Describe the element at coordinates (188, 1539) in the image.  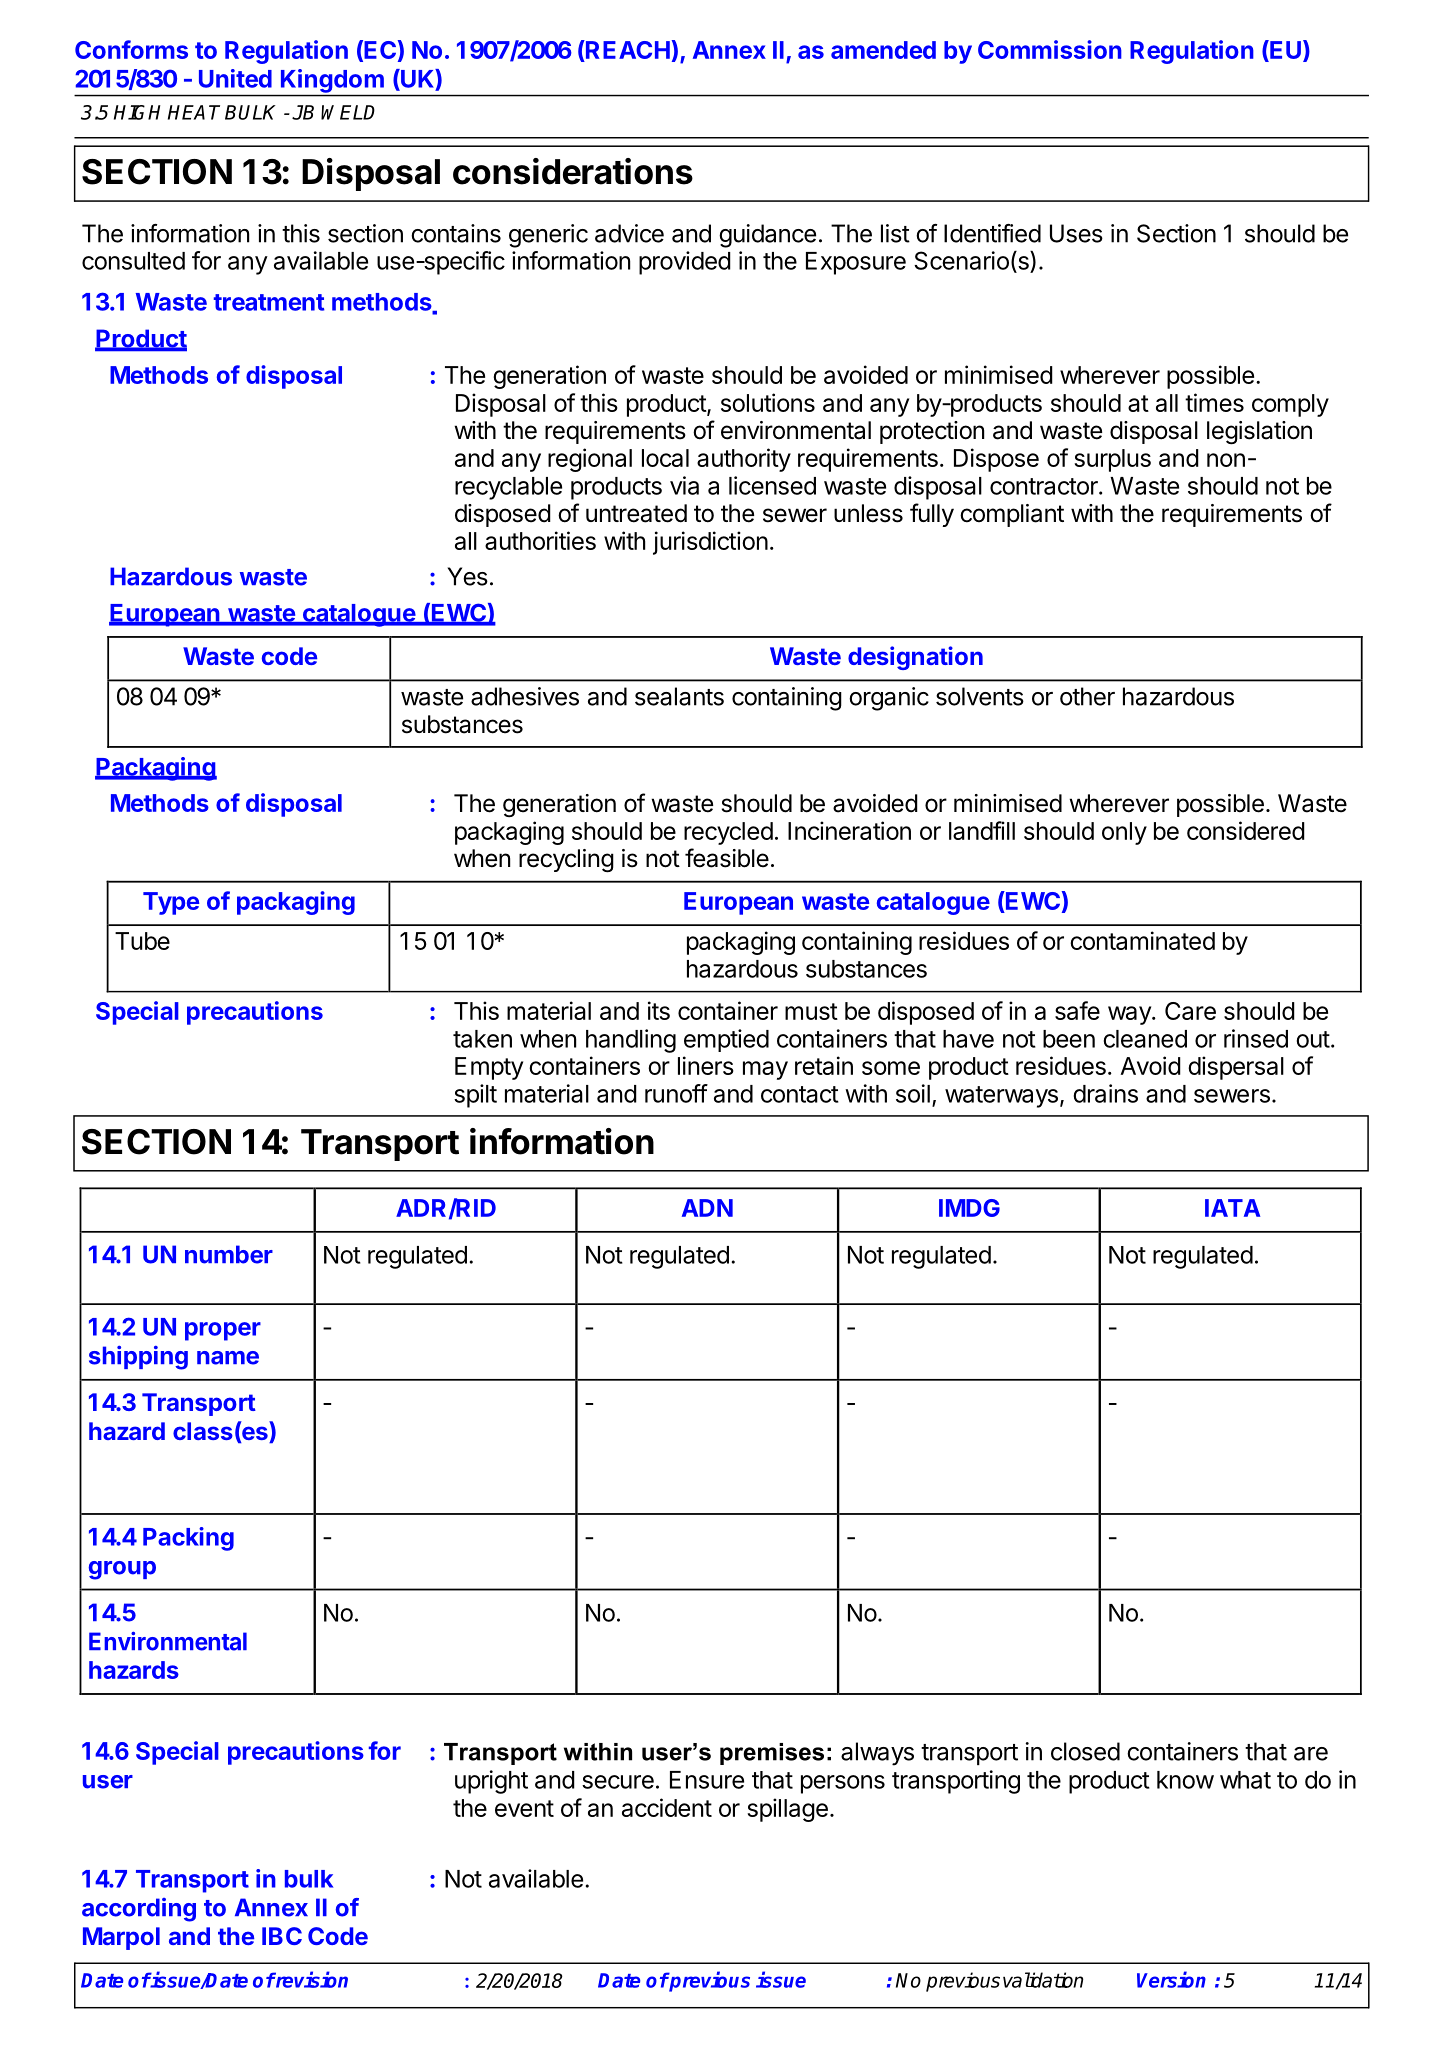
I see `Packing` at that location.
